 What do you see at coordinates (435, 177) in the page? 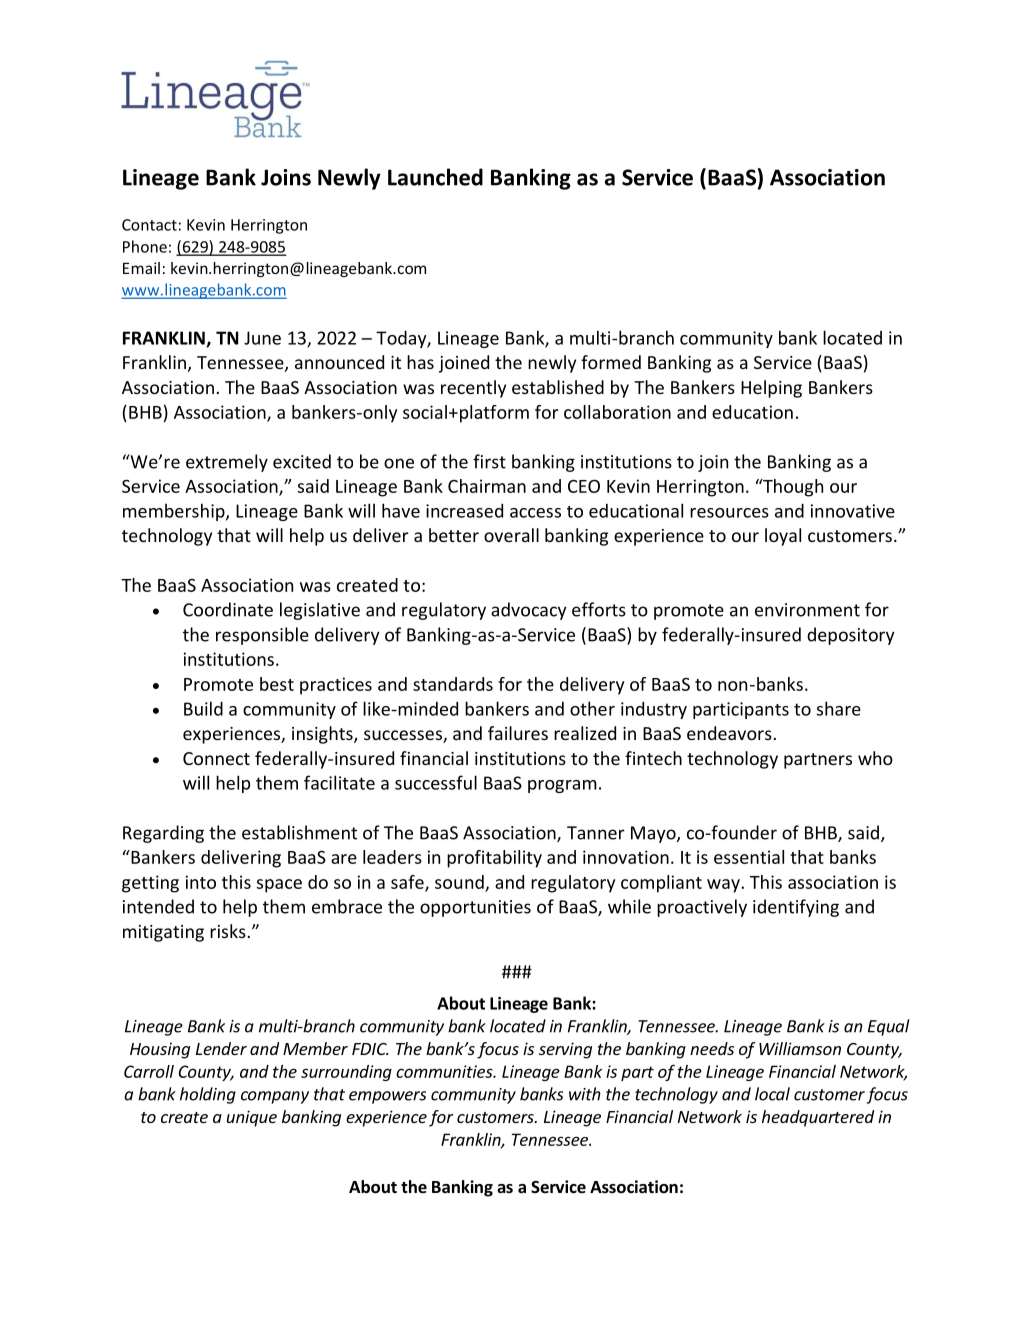
I see `Launched` at bounding box center [435, 177].
